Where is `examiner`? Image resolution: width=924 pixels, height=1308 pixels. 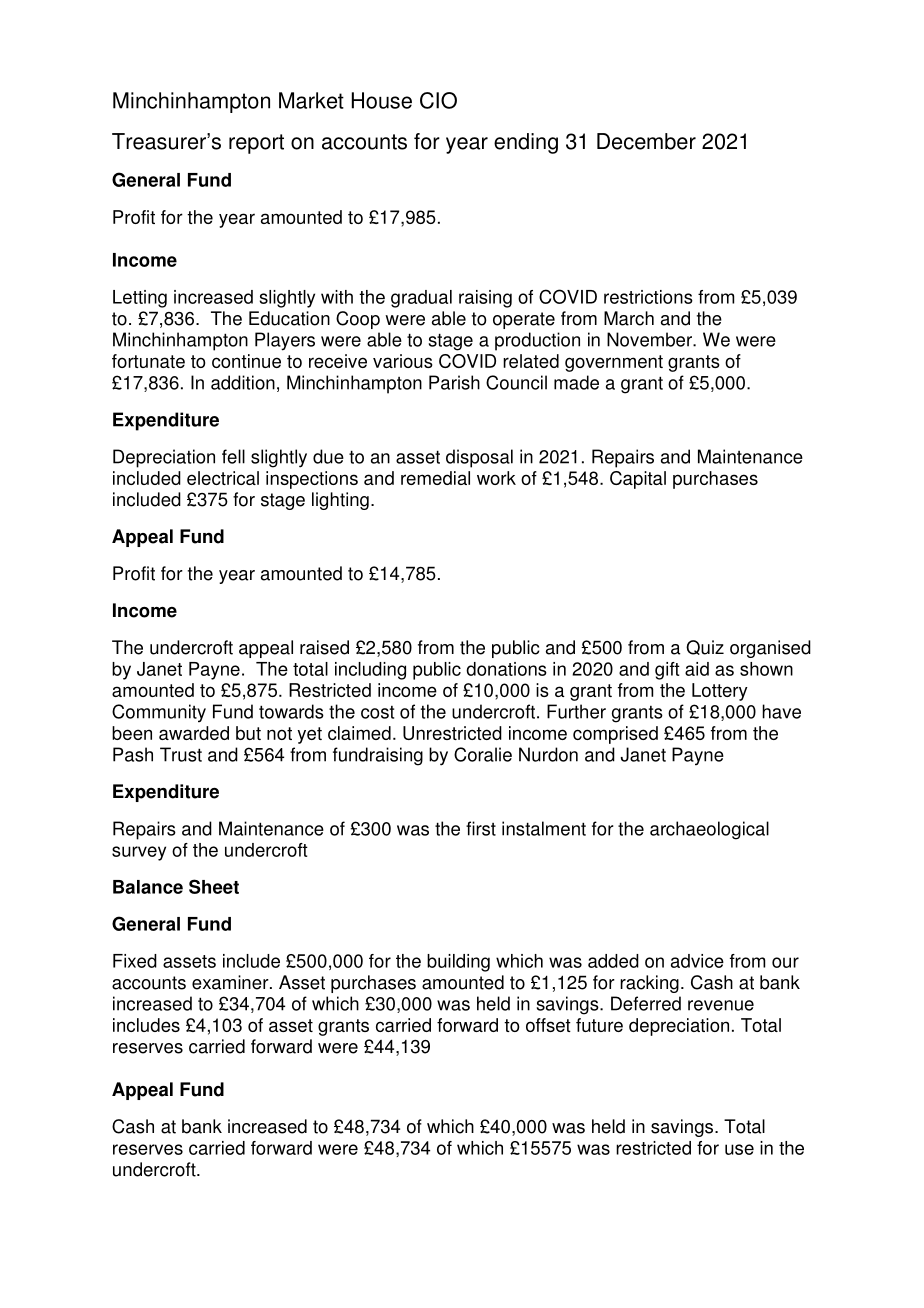
examiner is located at coordinates (231, 982).
